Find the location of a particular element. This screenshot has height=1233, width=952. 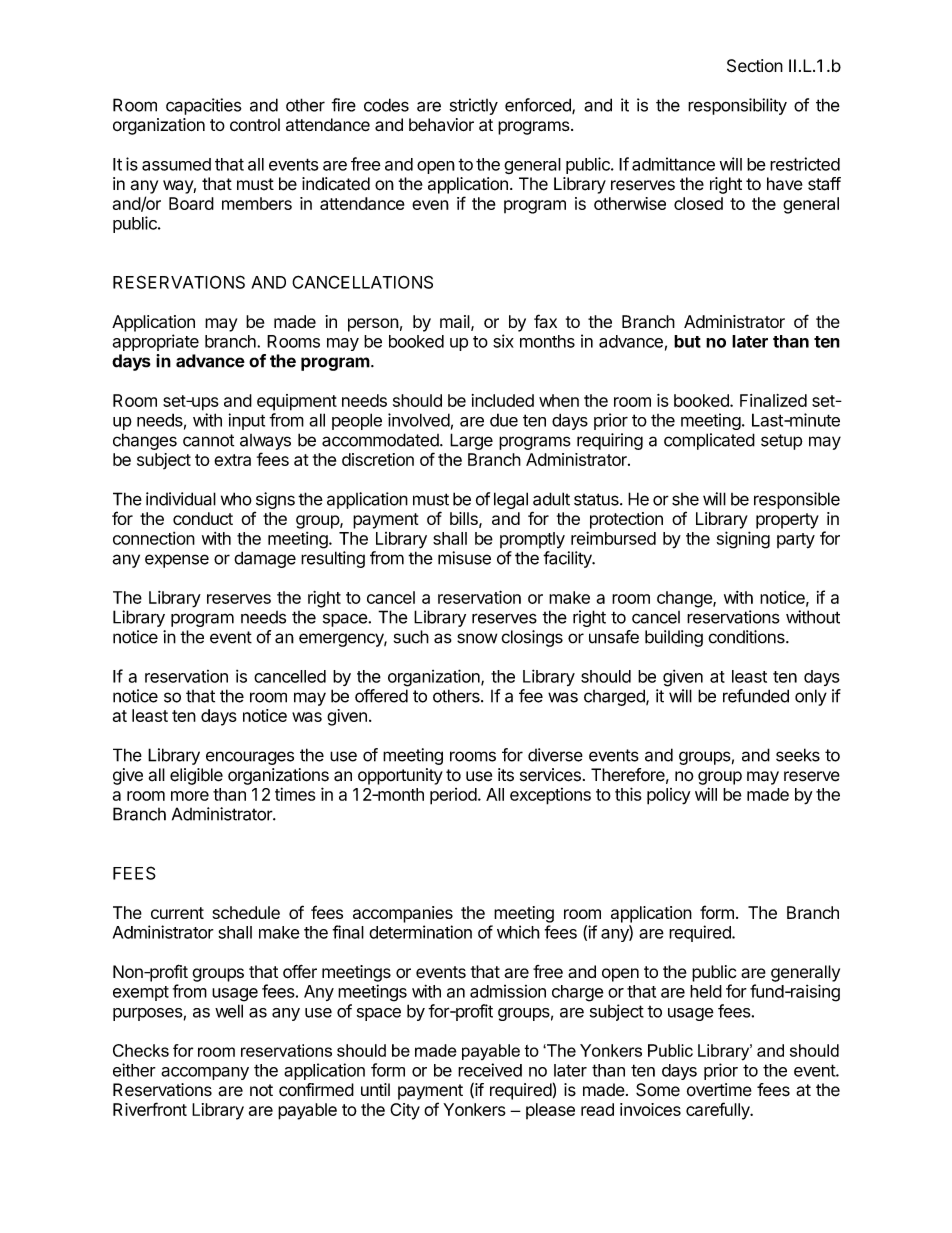

expense is located at coordinates (177, 561).
